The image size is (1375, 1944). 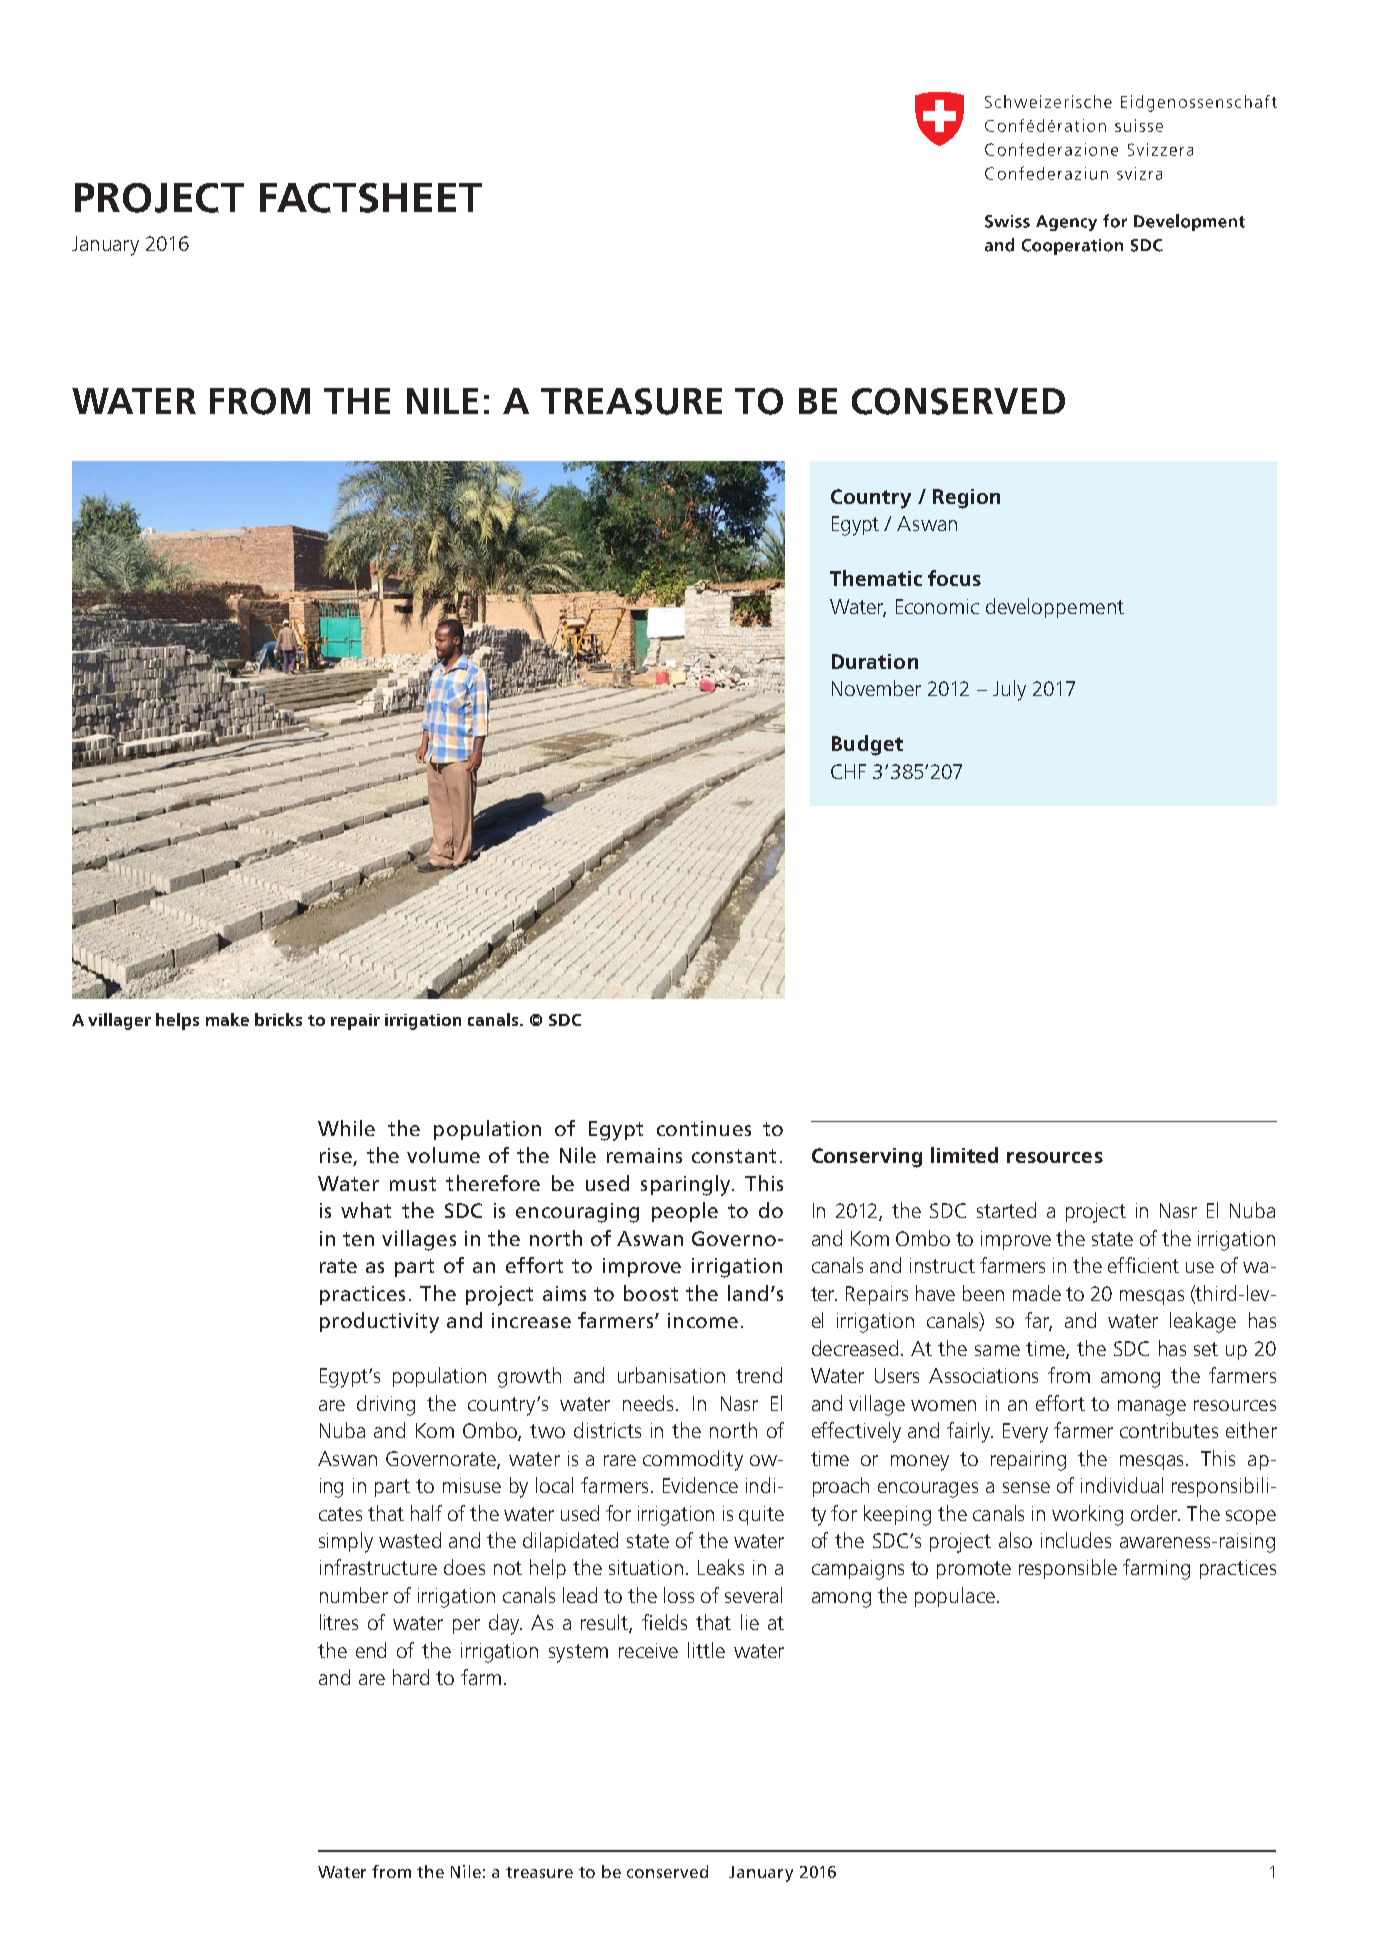 What do you see at coordinates (848, 771) in the image?
I see `CHF` at bounding box center [848, 771].
